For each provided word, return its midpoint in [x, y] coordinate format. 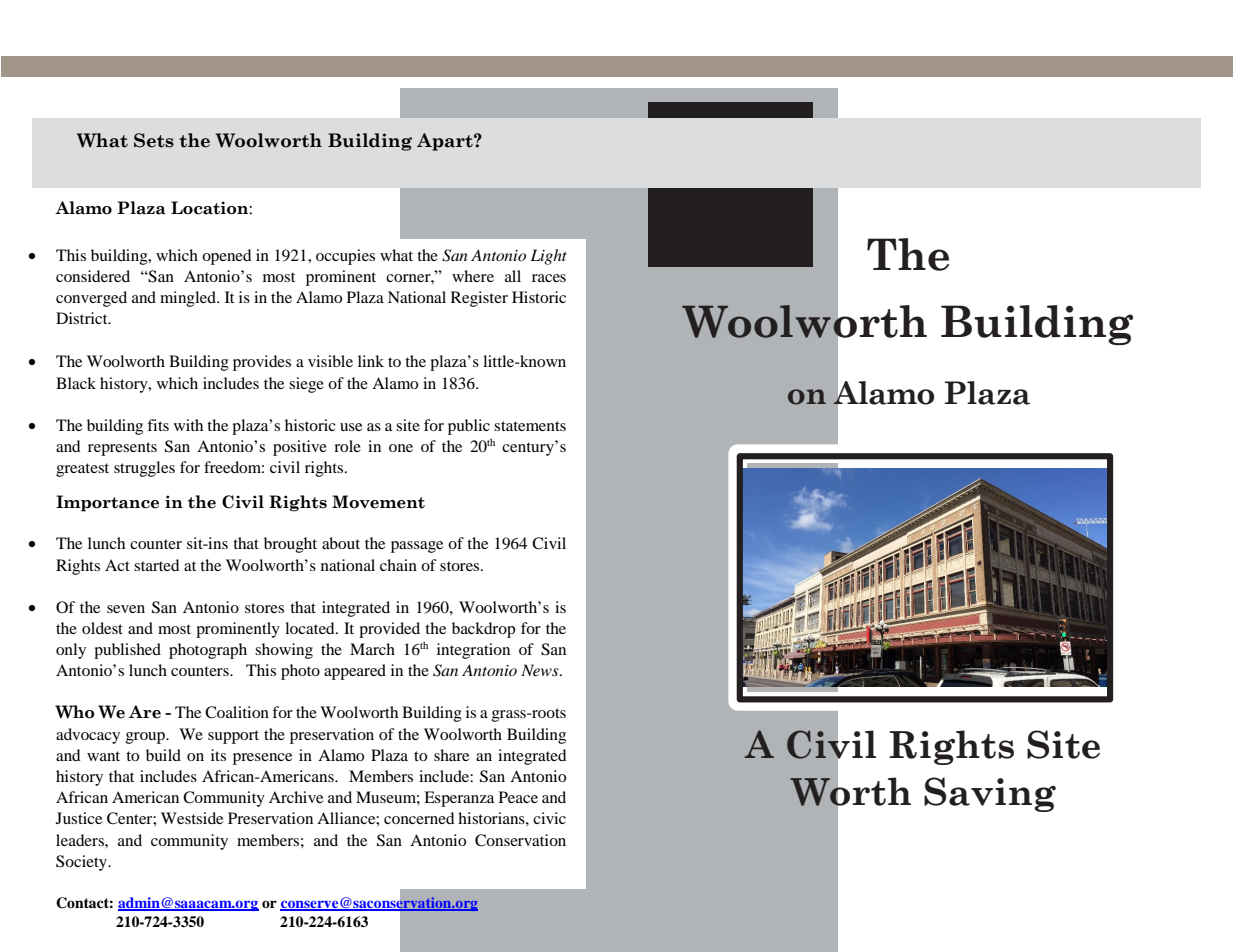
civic [549, 818]
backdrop [483, 630]
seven [126, 609]
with [188, 425]
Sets [154, 140]
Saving [990, 794]
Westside [192, 818]
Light [548, 257]
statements [530, 426]
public [469, 427]
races [549, 278]
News [541, 670]
